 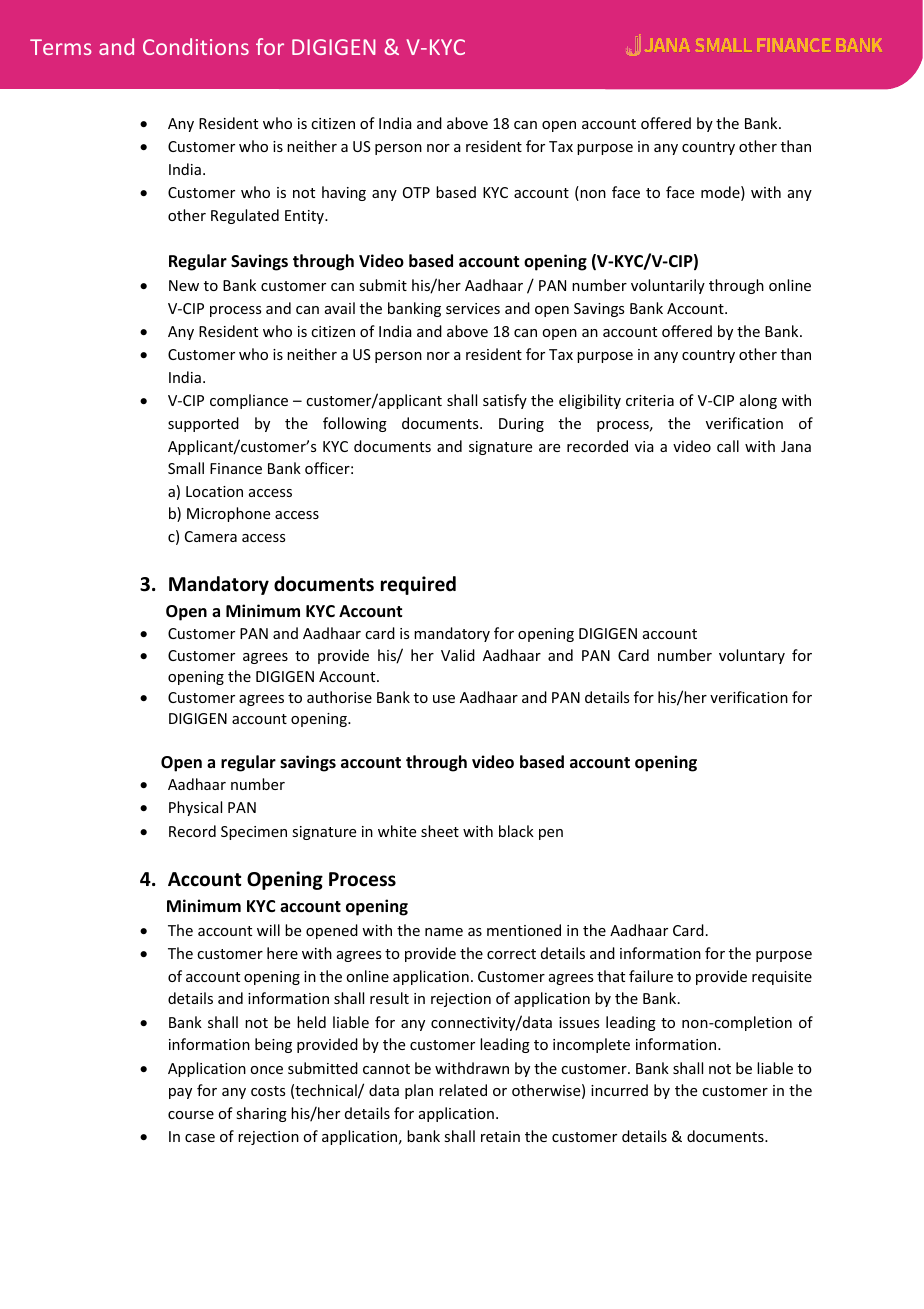 What do you see at coordinates (180, 1093) in the screenshot?
I see `pay` at bounding box center [180, 1093].
